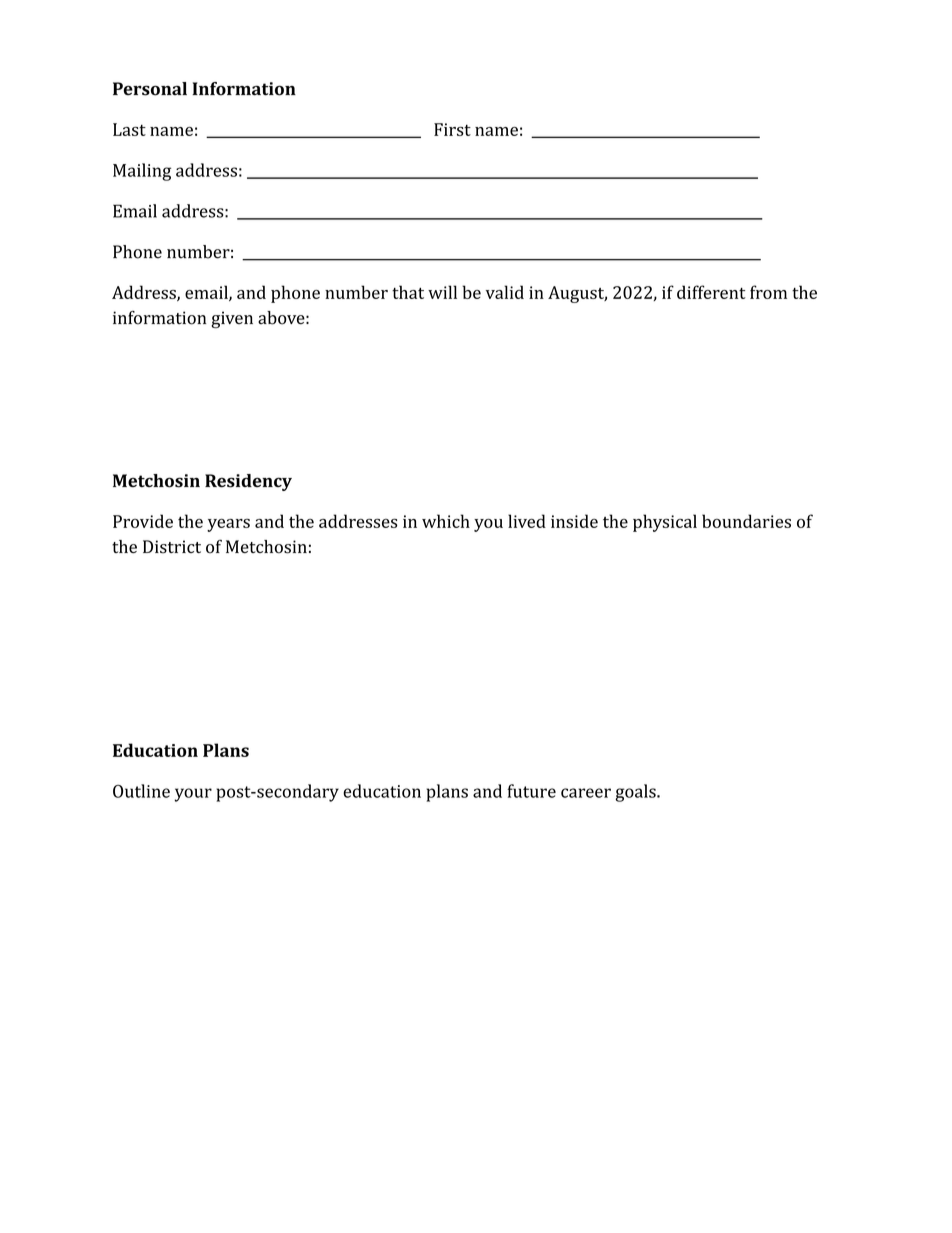  I want to click on Personal, so click(150, 89).
